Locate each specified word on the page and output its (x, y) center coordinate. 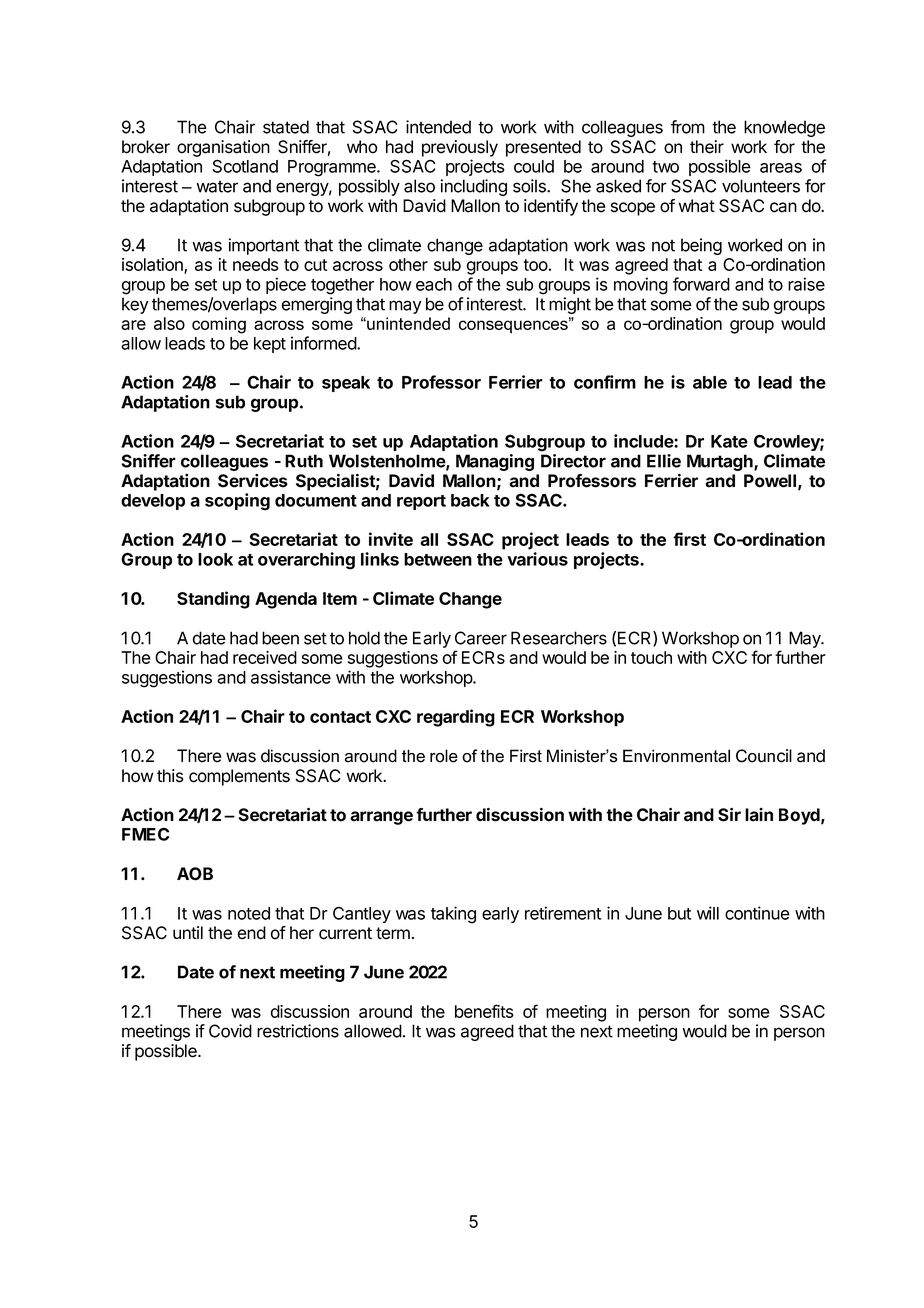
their (707, 147)
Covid (230, 1031)
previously (460, 148)
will (708, 913)
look (215, 559)
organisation (223, 148)
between (438, 559)
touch (651, 657)
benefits (484, 1011)
